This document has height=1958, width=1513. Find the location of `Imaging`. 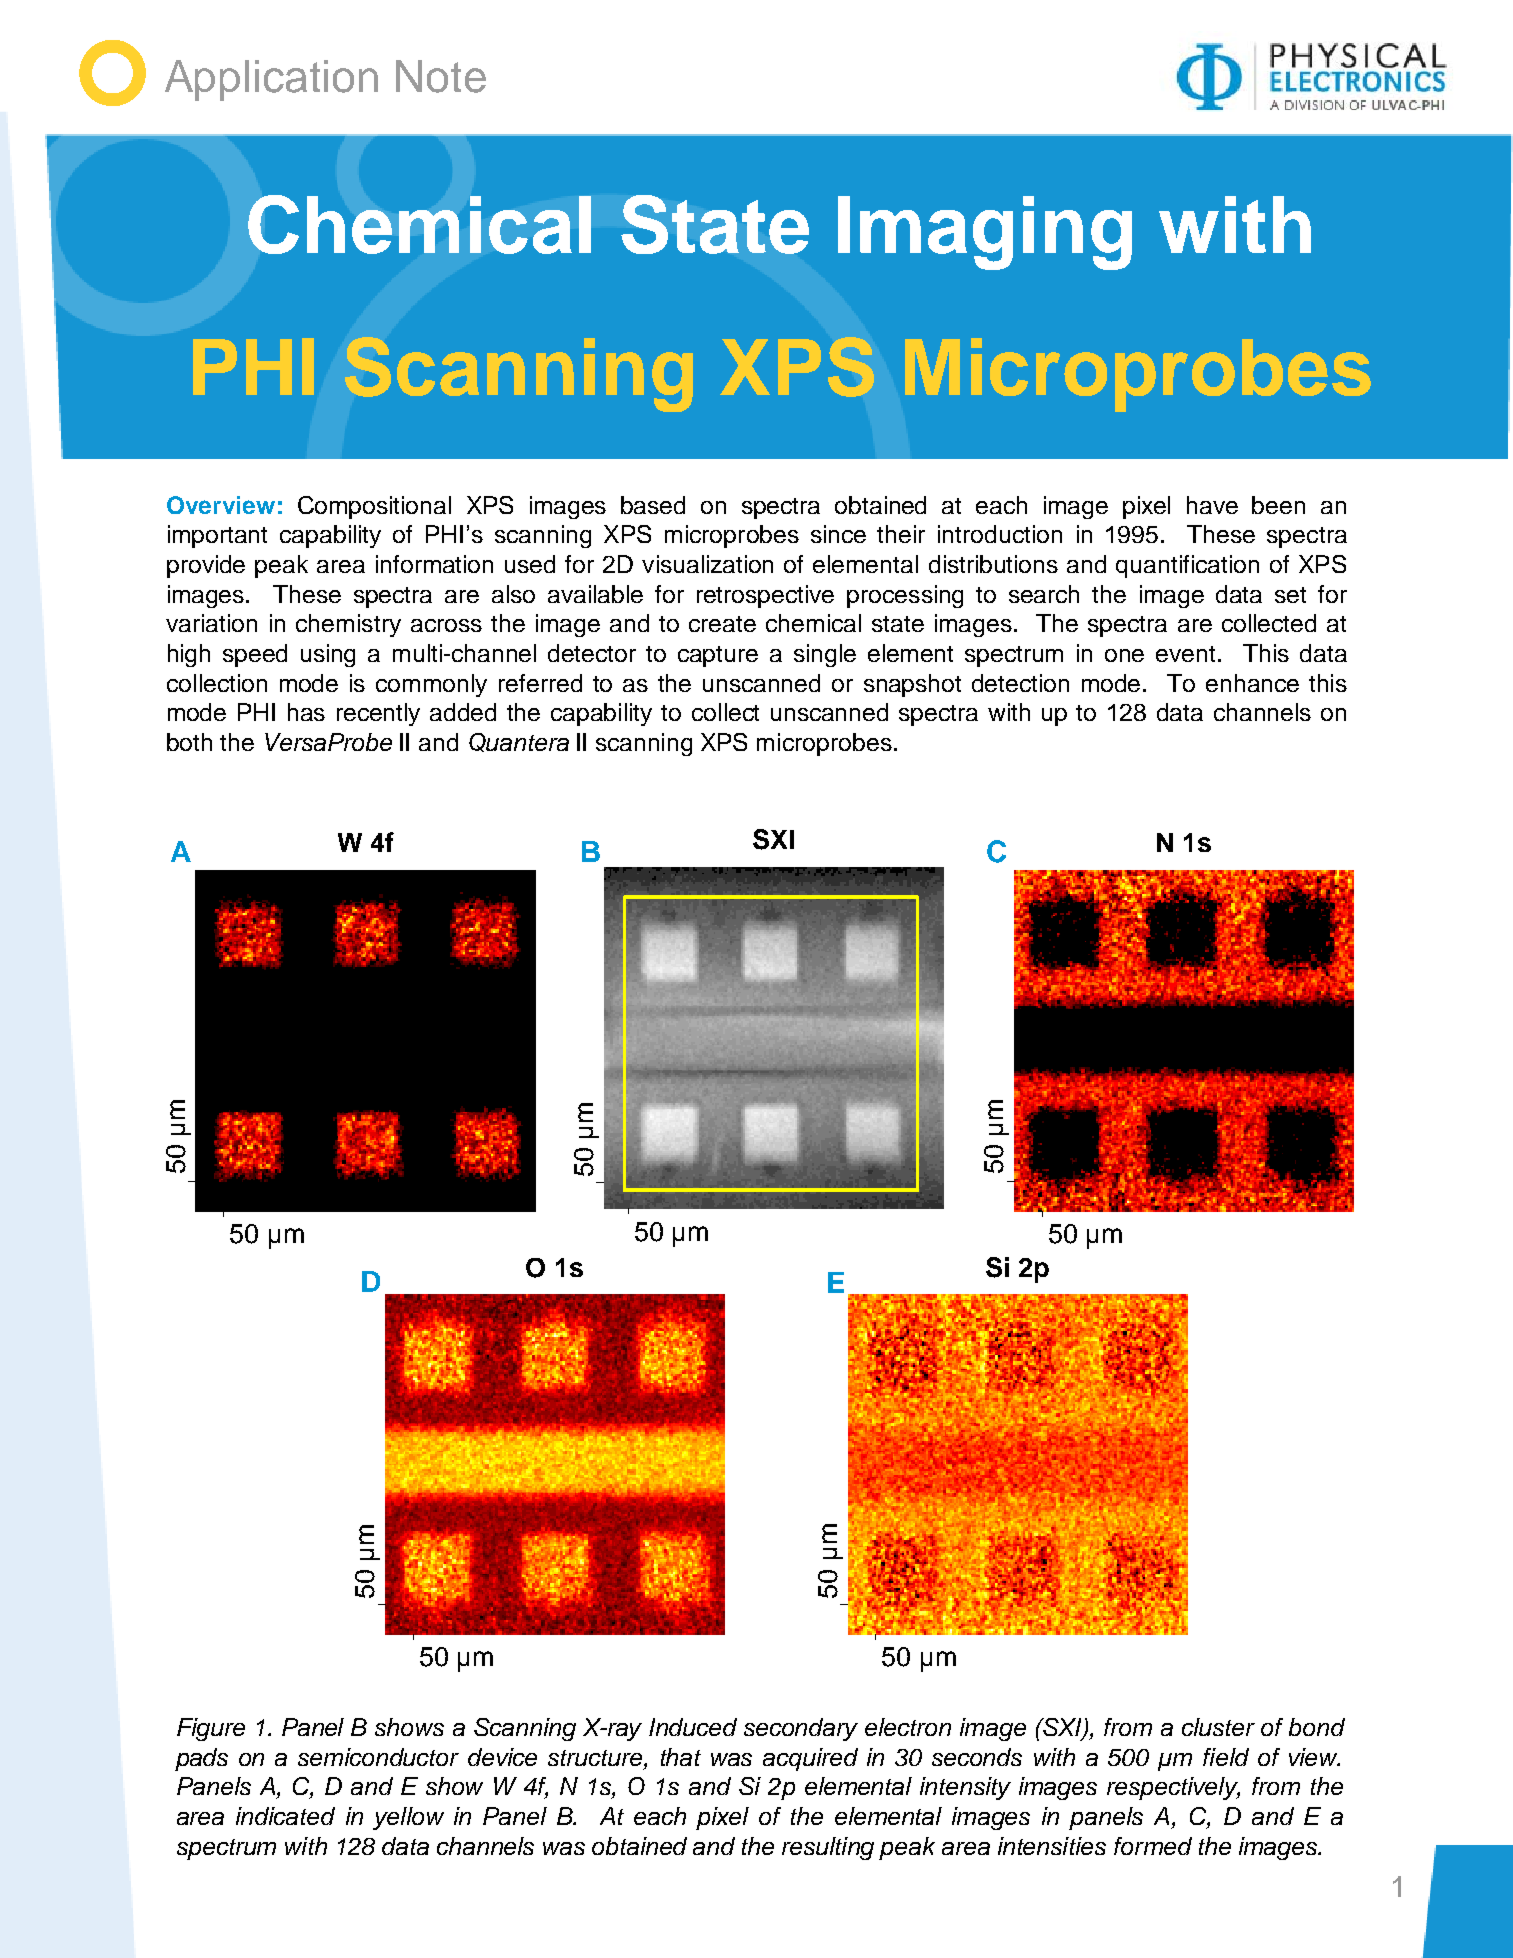

Imaging is located at coordinates (985, 233).
